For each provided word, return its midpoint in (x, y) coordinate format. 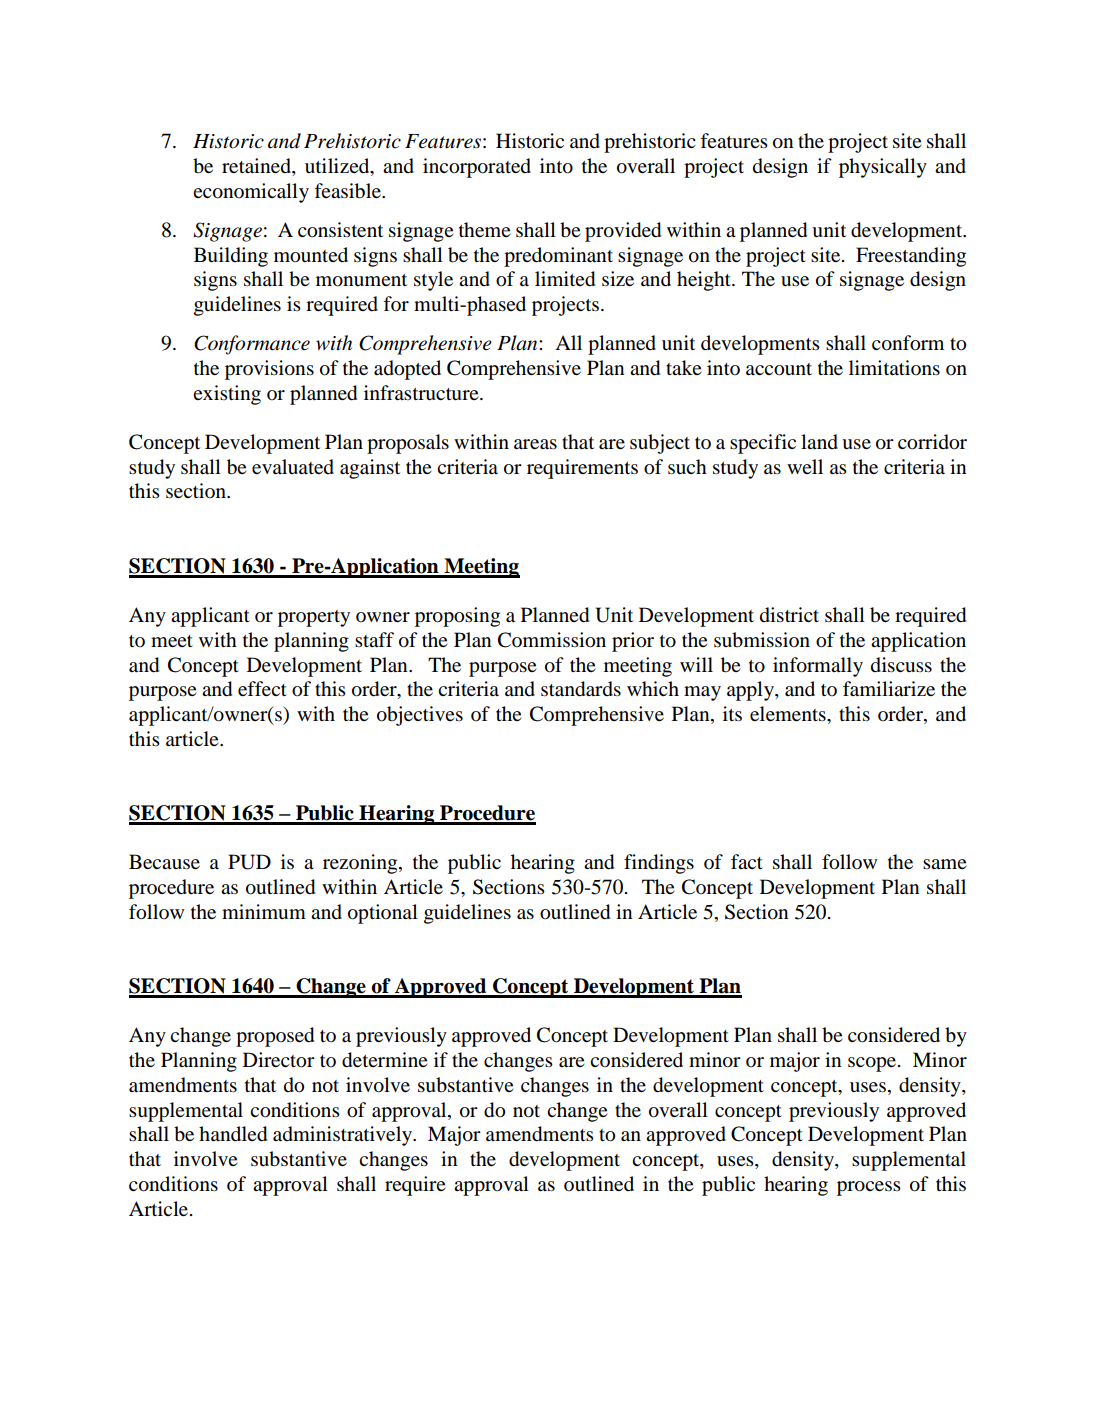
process (869, 1188)
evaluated (293, 467)
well (805, 466)
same (944, 864)
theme (484, 229)
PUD (249, 862)
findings (659, 864)
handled (233, 1134)
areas (535, 444)
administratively (344, 1136)
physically (883, 168)
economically (251, 193)
